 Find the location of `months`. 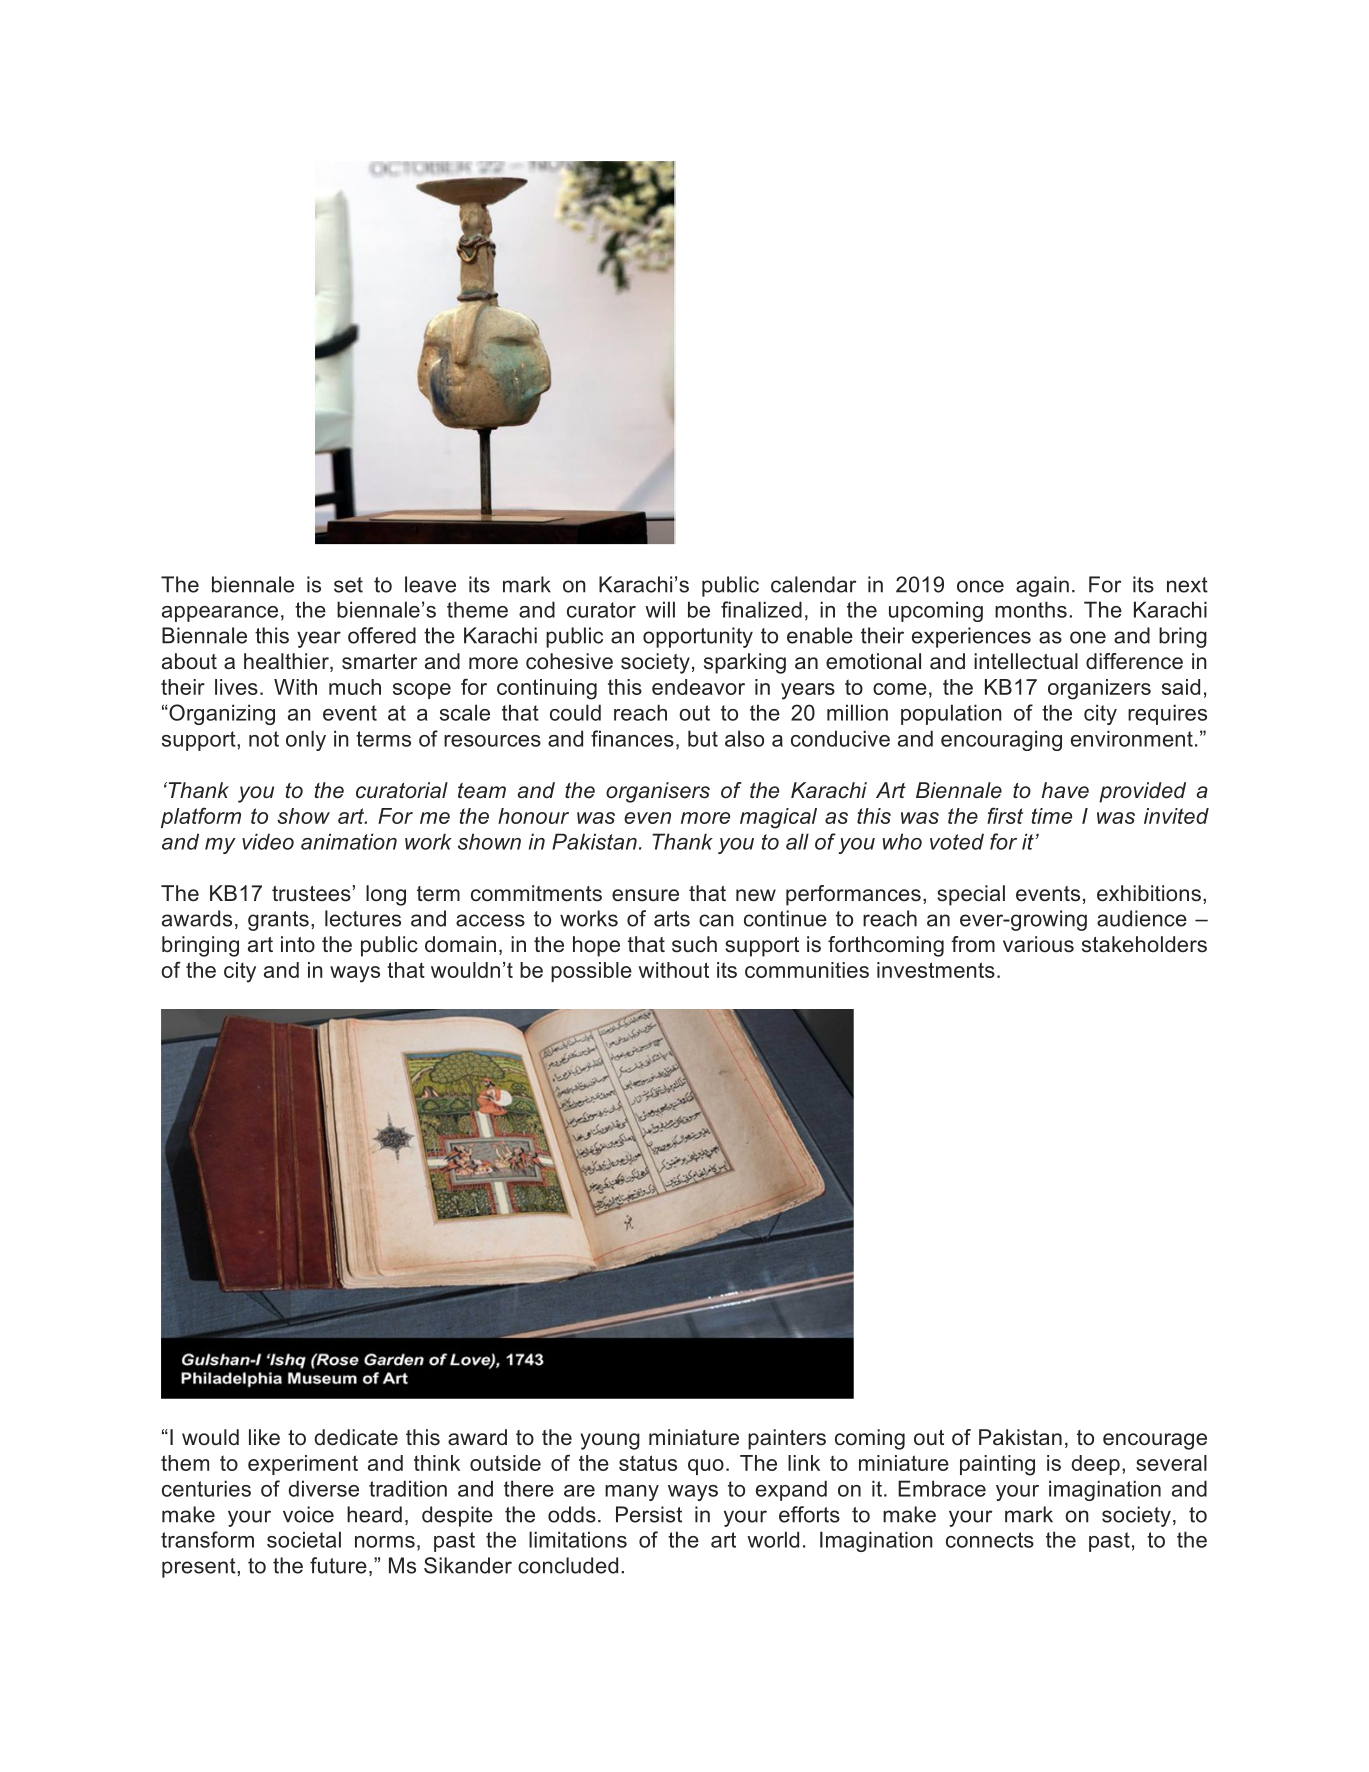

months is located at coordinates (1031, 609).
